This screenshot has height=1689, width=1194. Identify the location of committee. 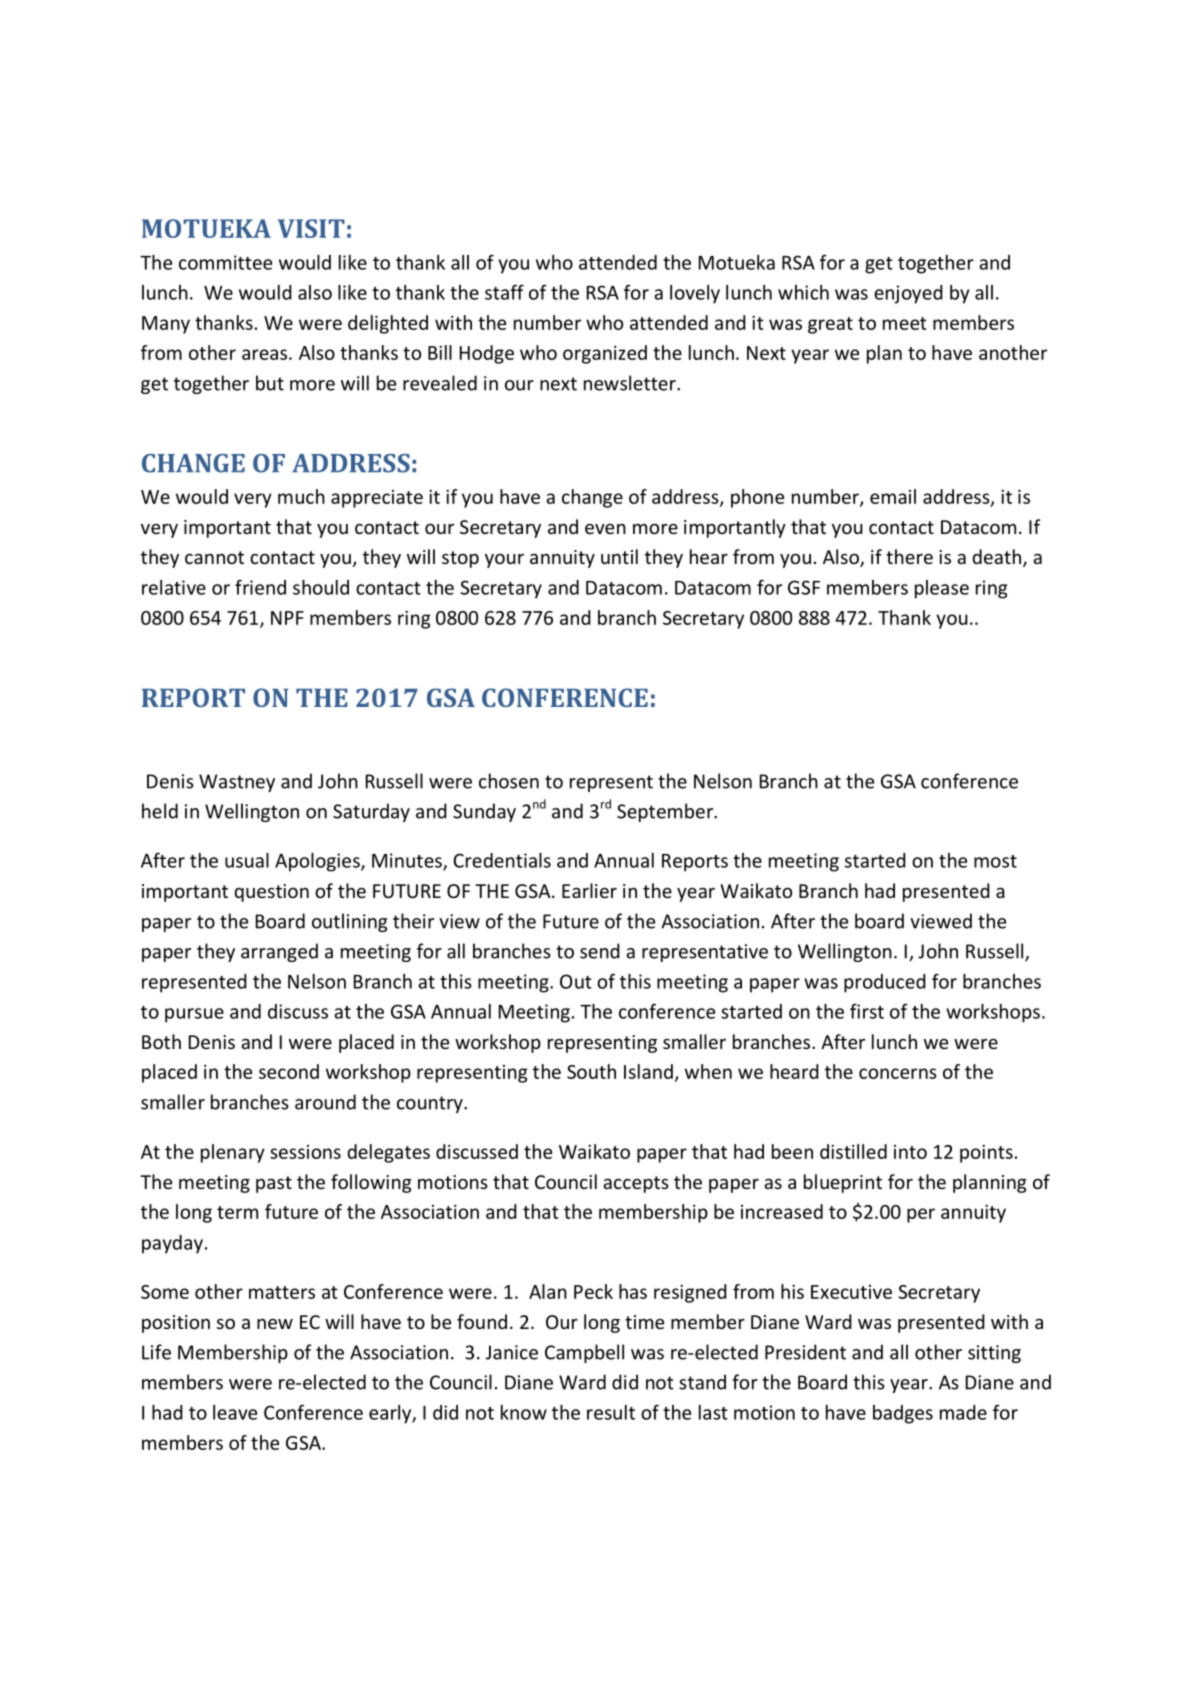
(225, 262).
